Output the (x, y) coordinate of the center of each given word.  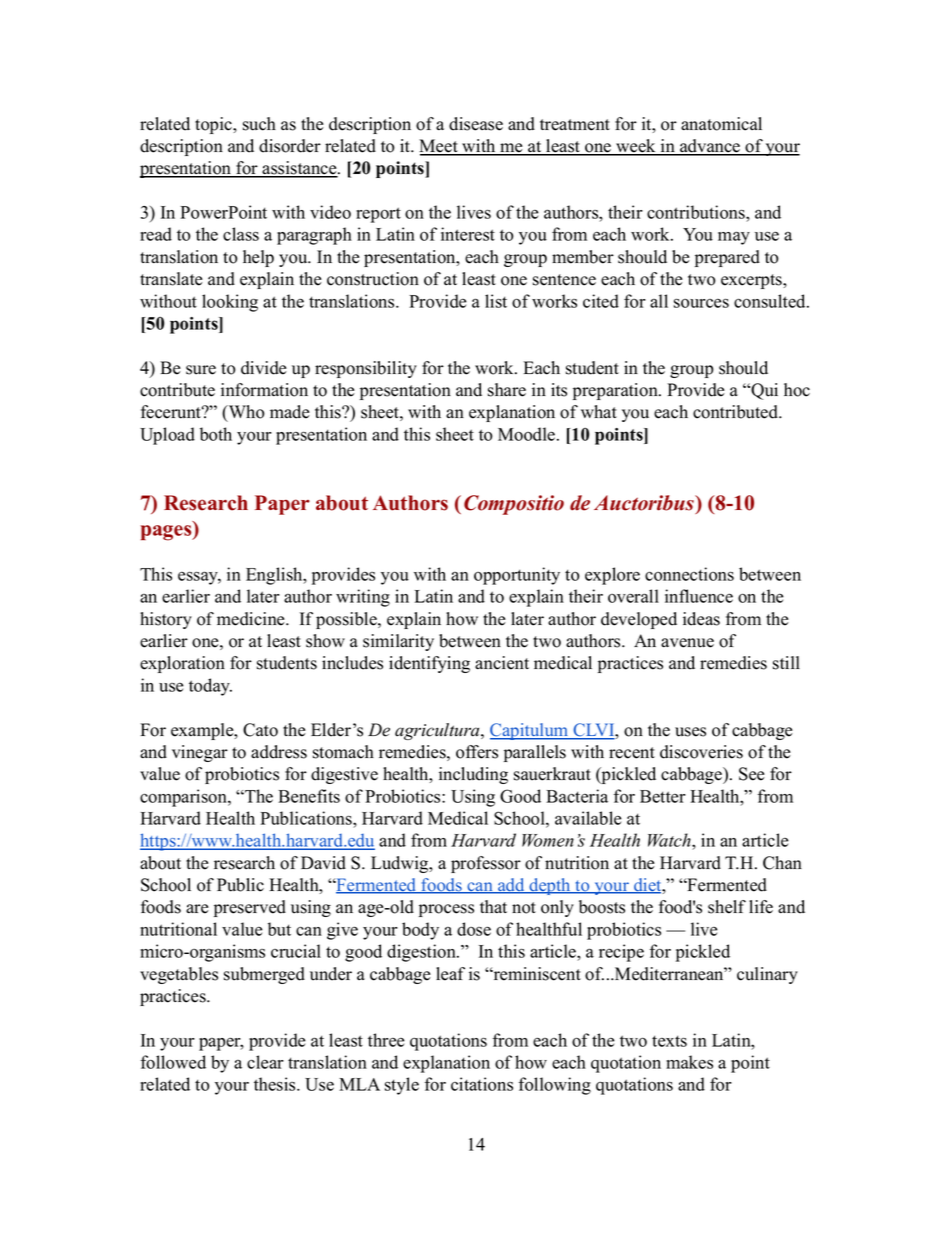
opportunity (517, 576)
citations (482, 1084)
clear (265, 1062)
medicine (252, 619)
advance (710, 147)
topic (215, 125)
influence (699, 596)
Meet (439, 147)
